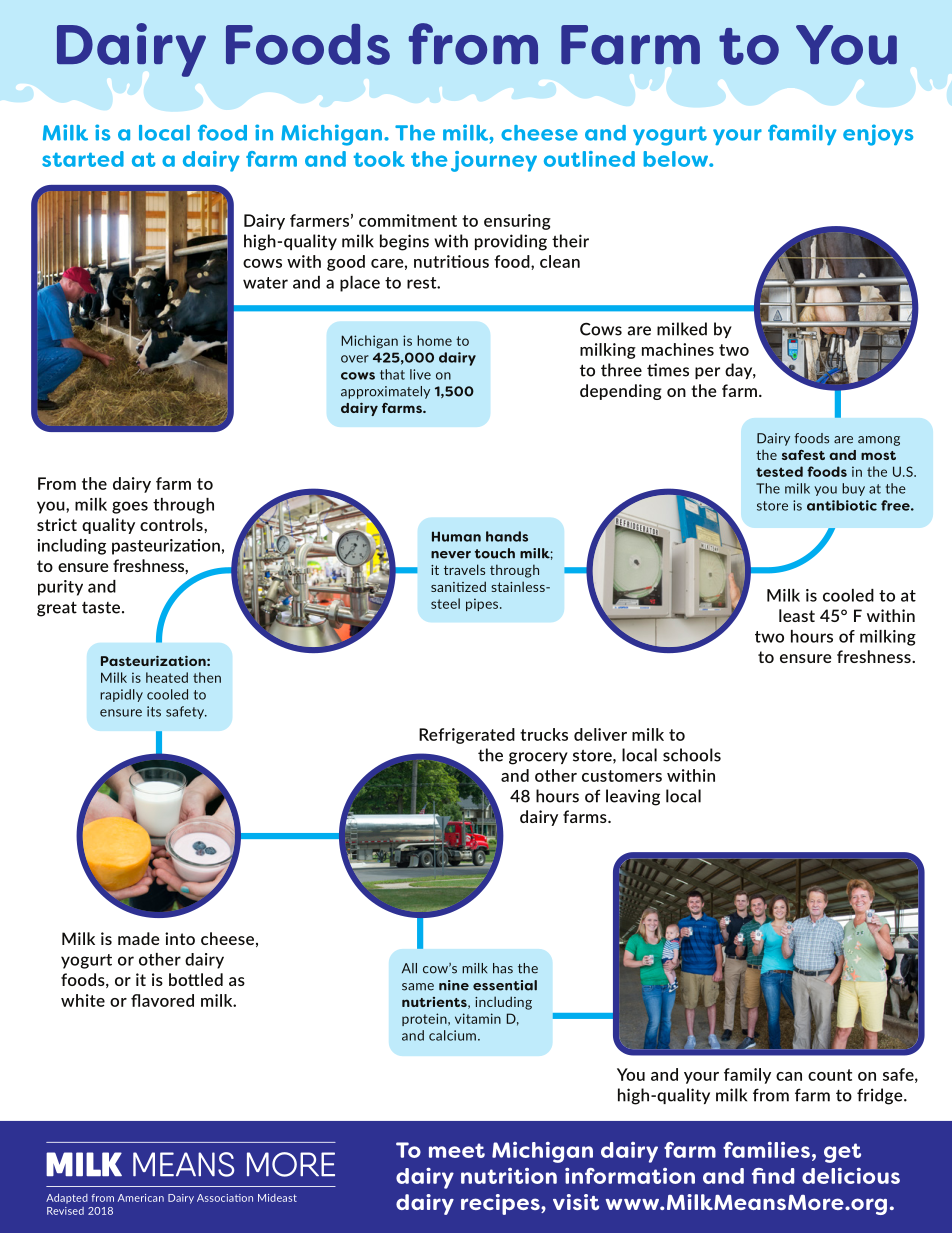 This screenshot has height=1233, width=952. Describe the element at coordinates (797, 615) in the screenshot. I see `least` at that location.
